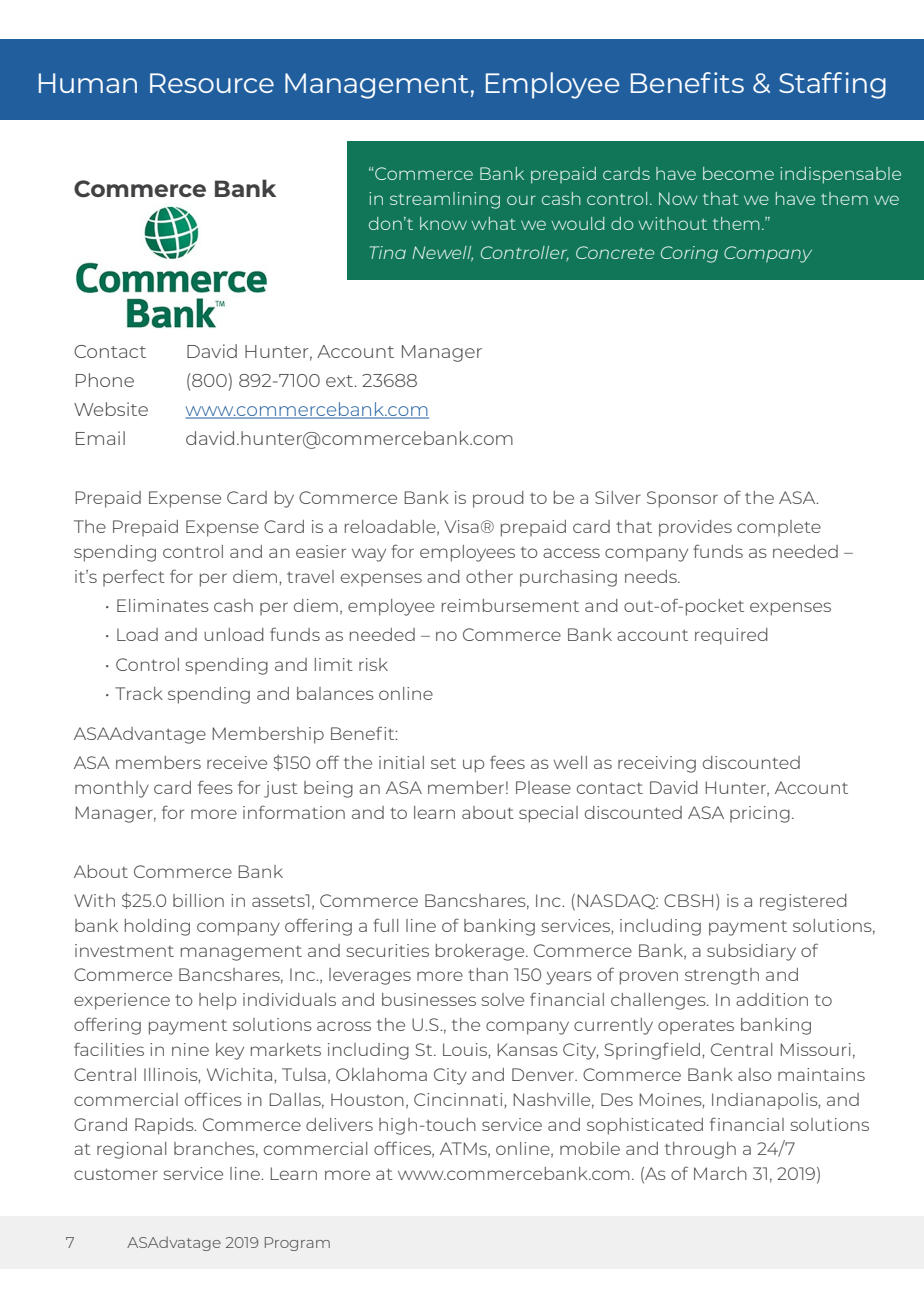 The height and width of the screenshot is (1308, 924). Describe the element at coordinates (212, 83) in the screenshot. I see `Resource` at that location.
